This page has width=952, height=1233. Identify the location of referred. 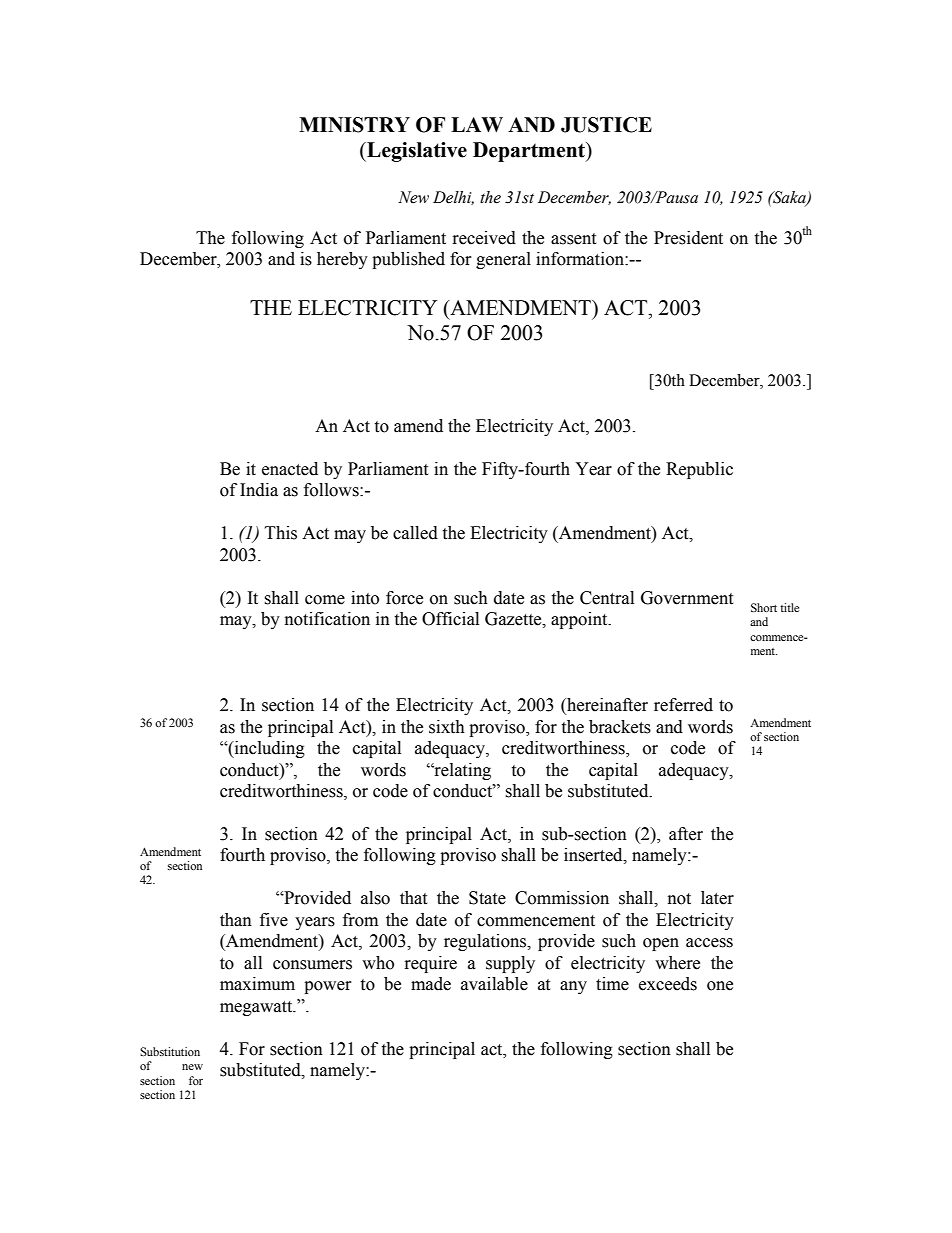
(683, 705).
